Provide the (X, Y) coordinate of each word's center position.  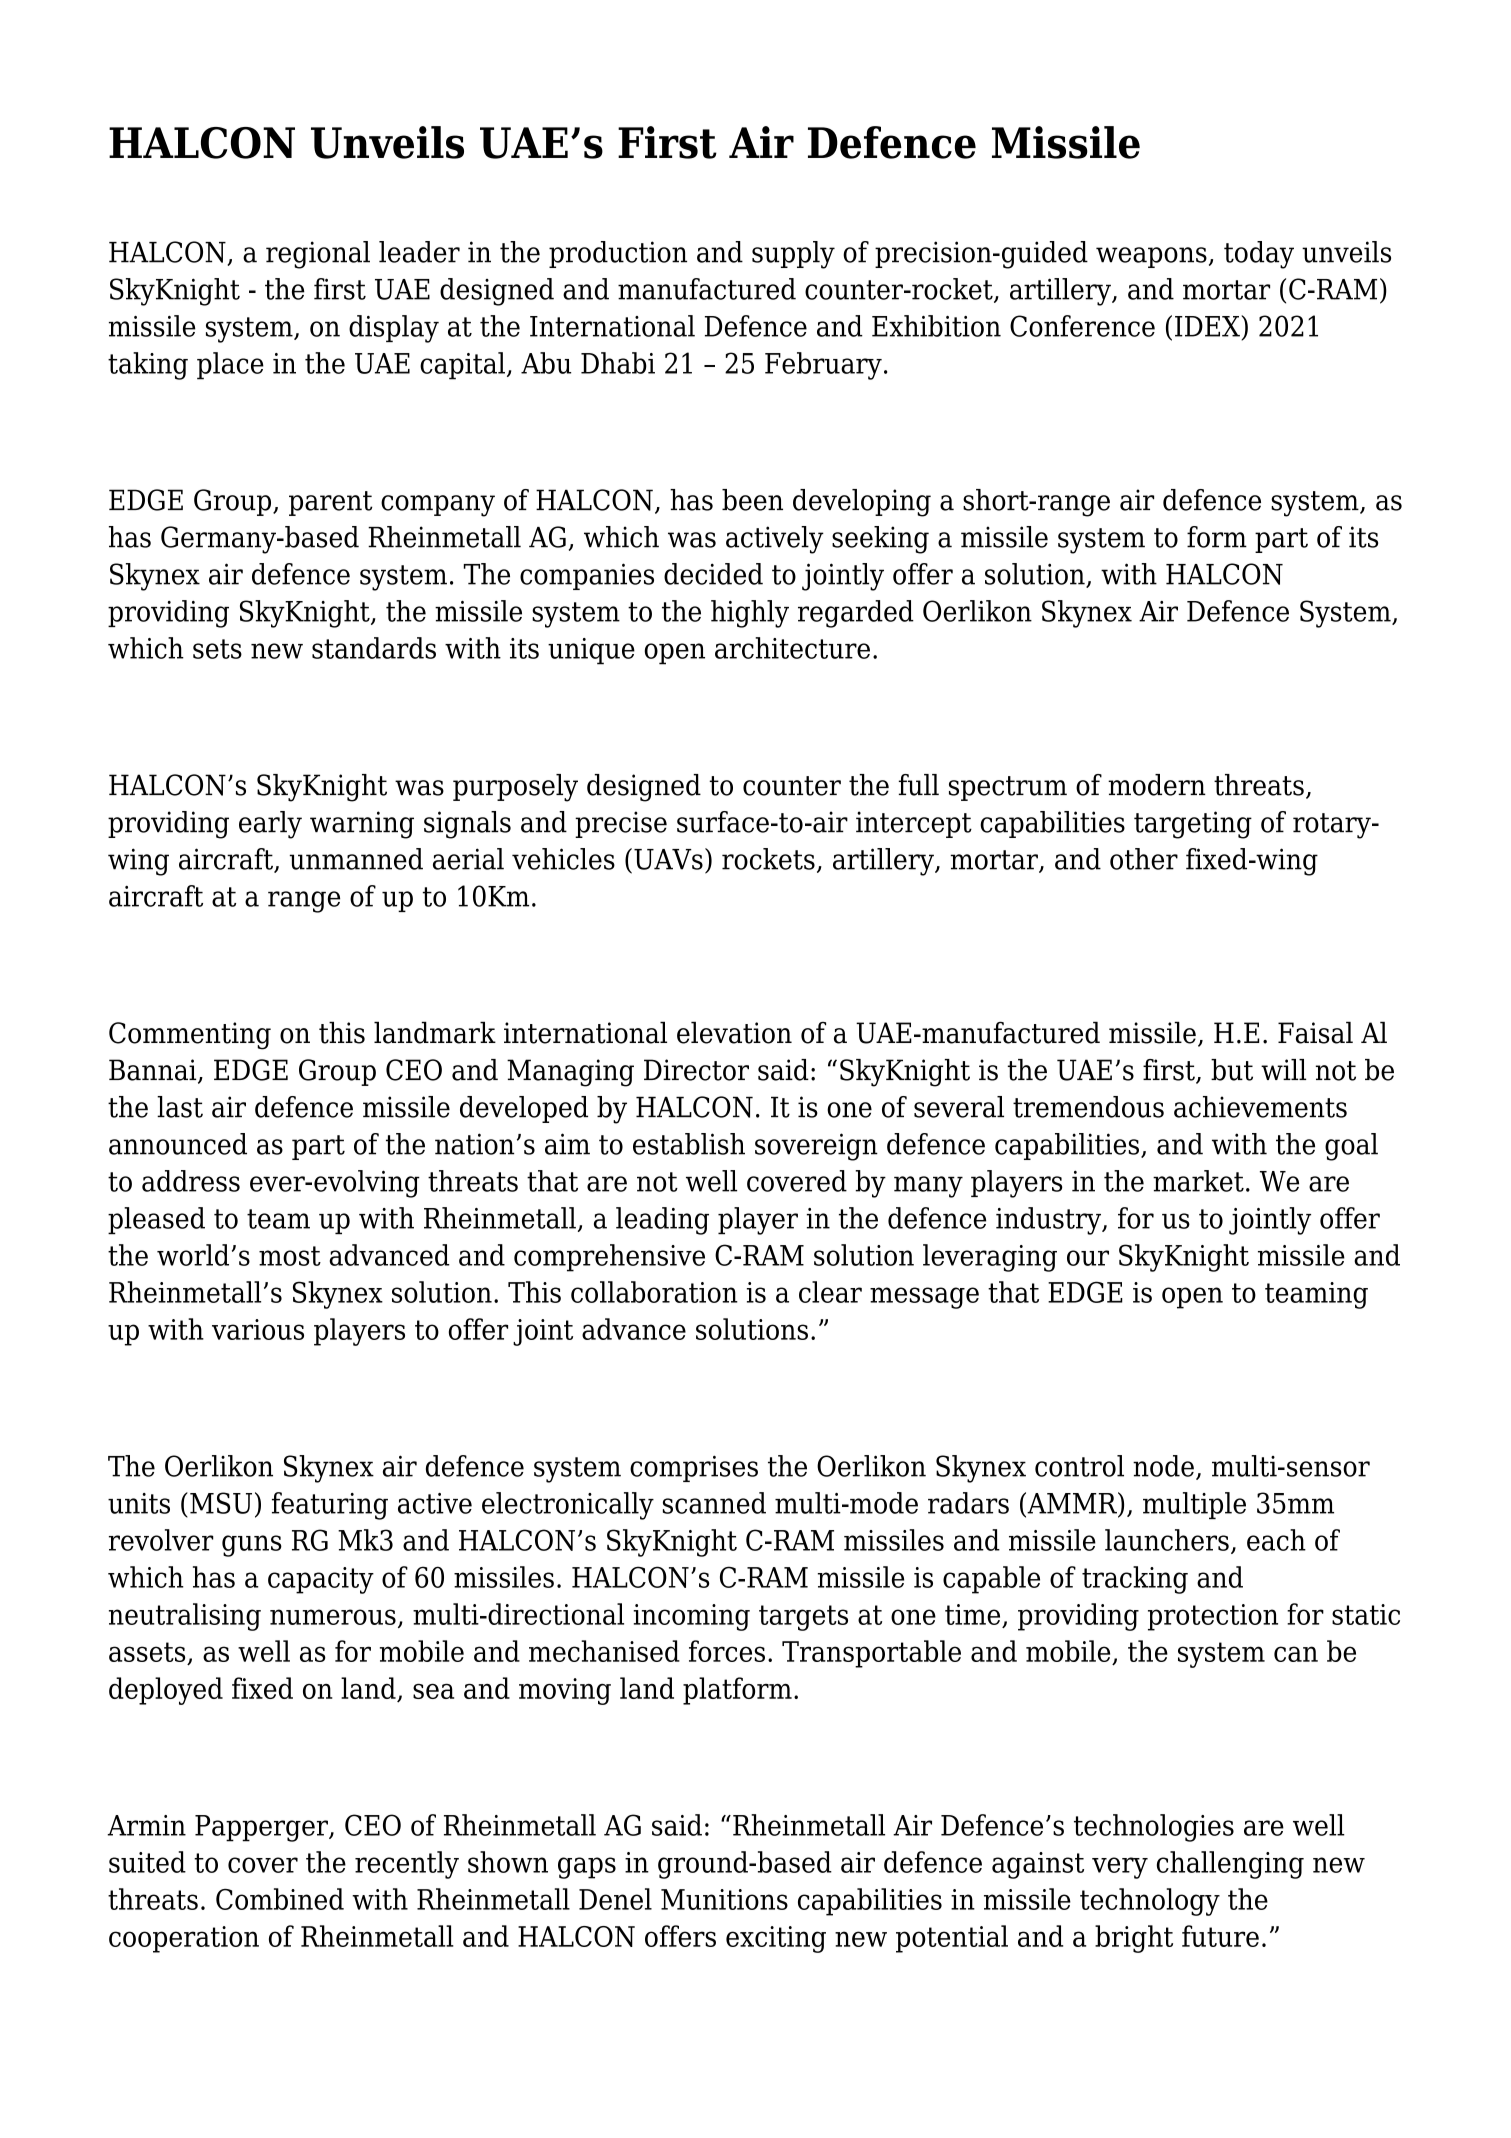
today (1259, 255)
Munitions (724, 1899)
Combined (280, 1899)
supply (793, 255)
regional (318, 255)
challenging (1230, 1865)
